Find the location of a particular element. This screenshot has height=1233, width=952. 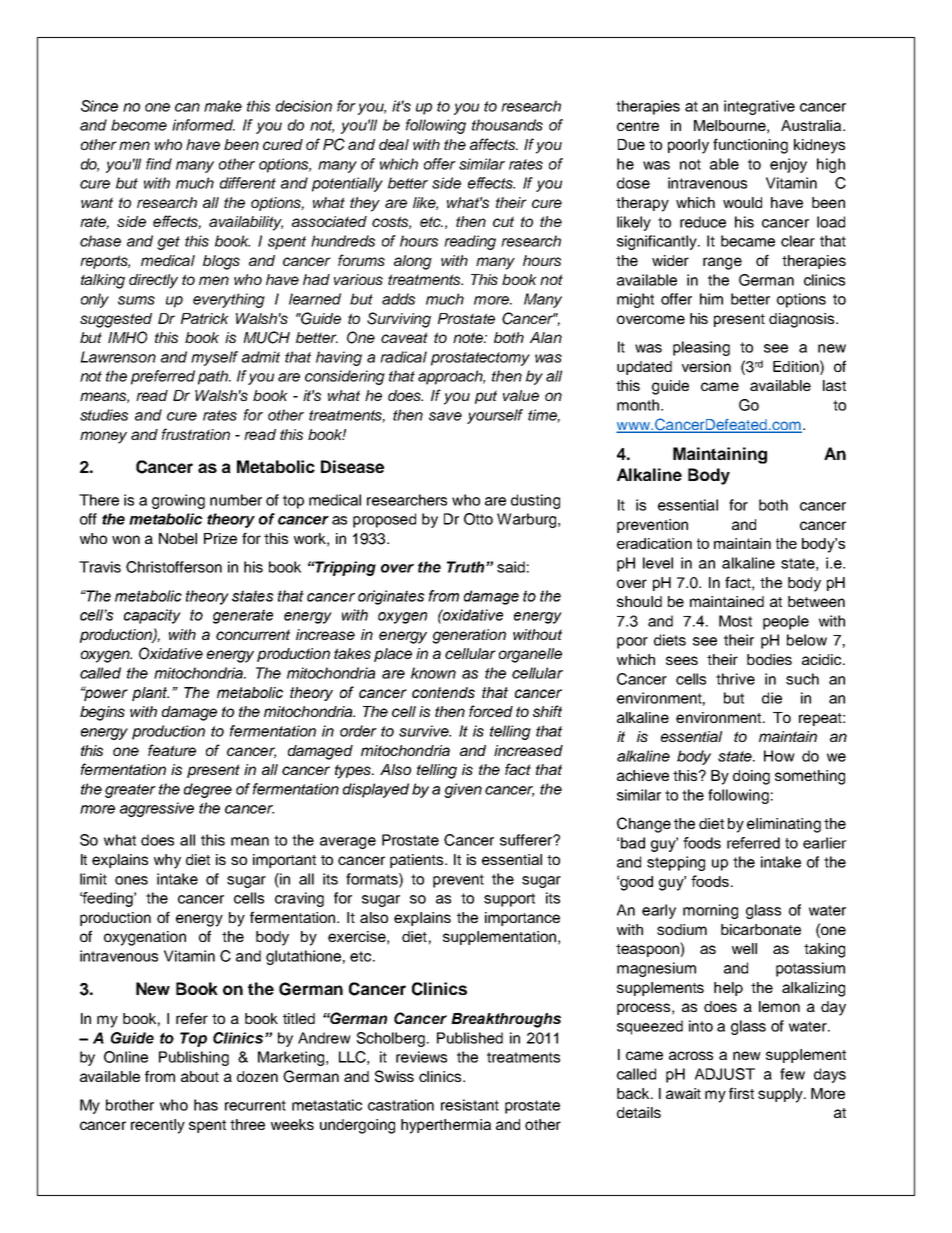

version is located at coordinates (706, 366).
